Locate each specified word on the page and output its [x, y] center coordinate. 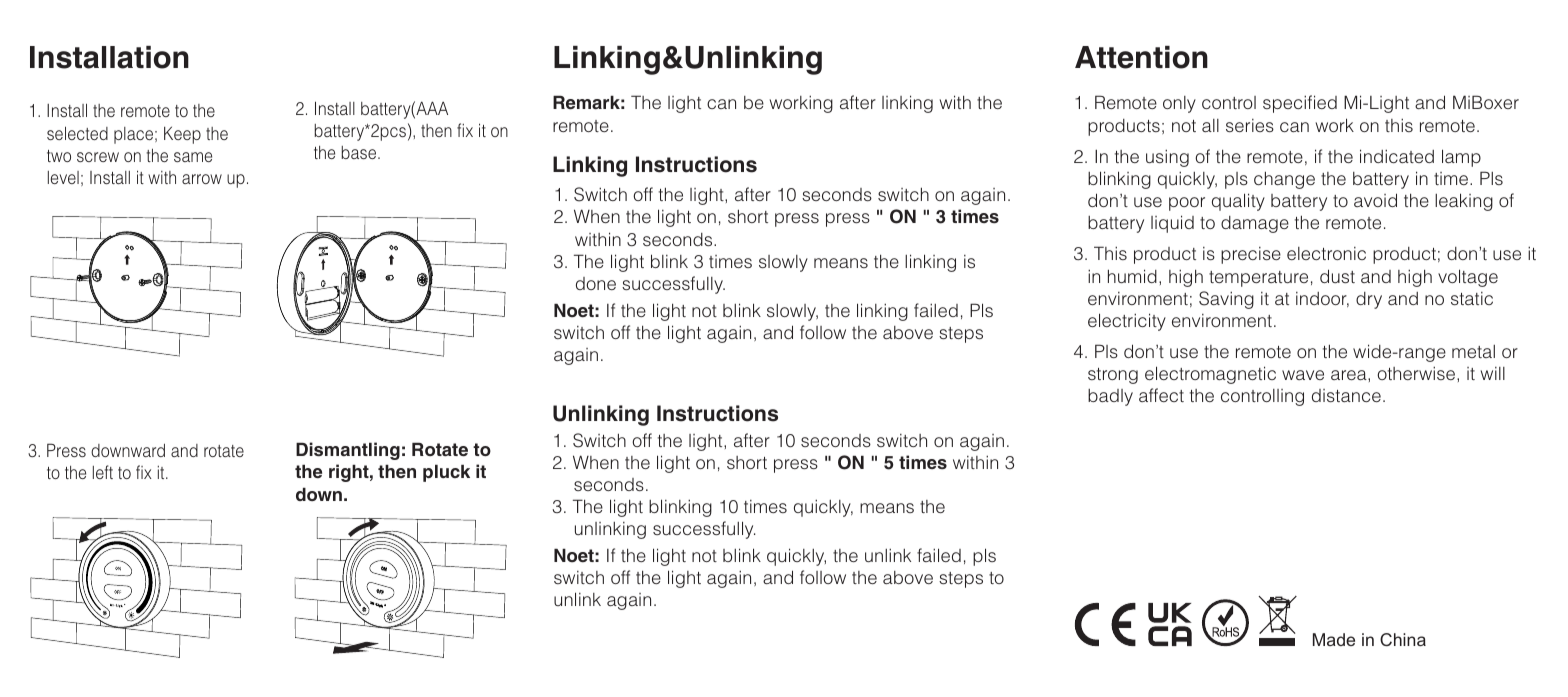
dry [1369, 300]
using [1167, 158]
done [596, 283]
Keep [182, 135]
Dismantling [348, 451]
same [193, 157]
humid [1132, 276]
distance [1346, 395]
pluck [446, 473]
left [103, 472]
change [1284, 180]
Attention [1141, 57]
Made [1334, 639]
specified [1300, 104]
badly [1110, 397]
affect [1161, 395]
